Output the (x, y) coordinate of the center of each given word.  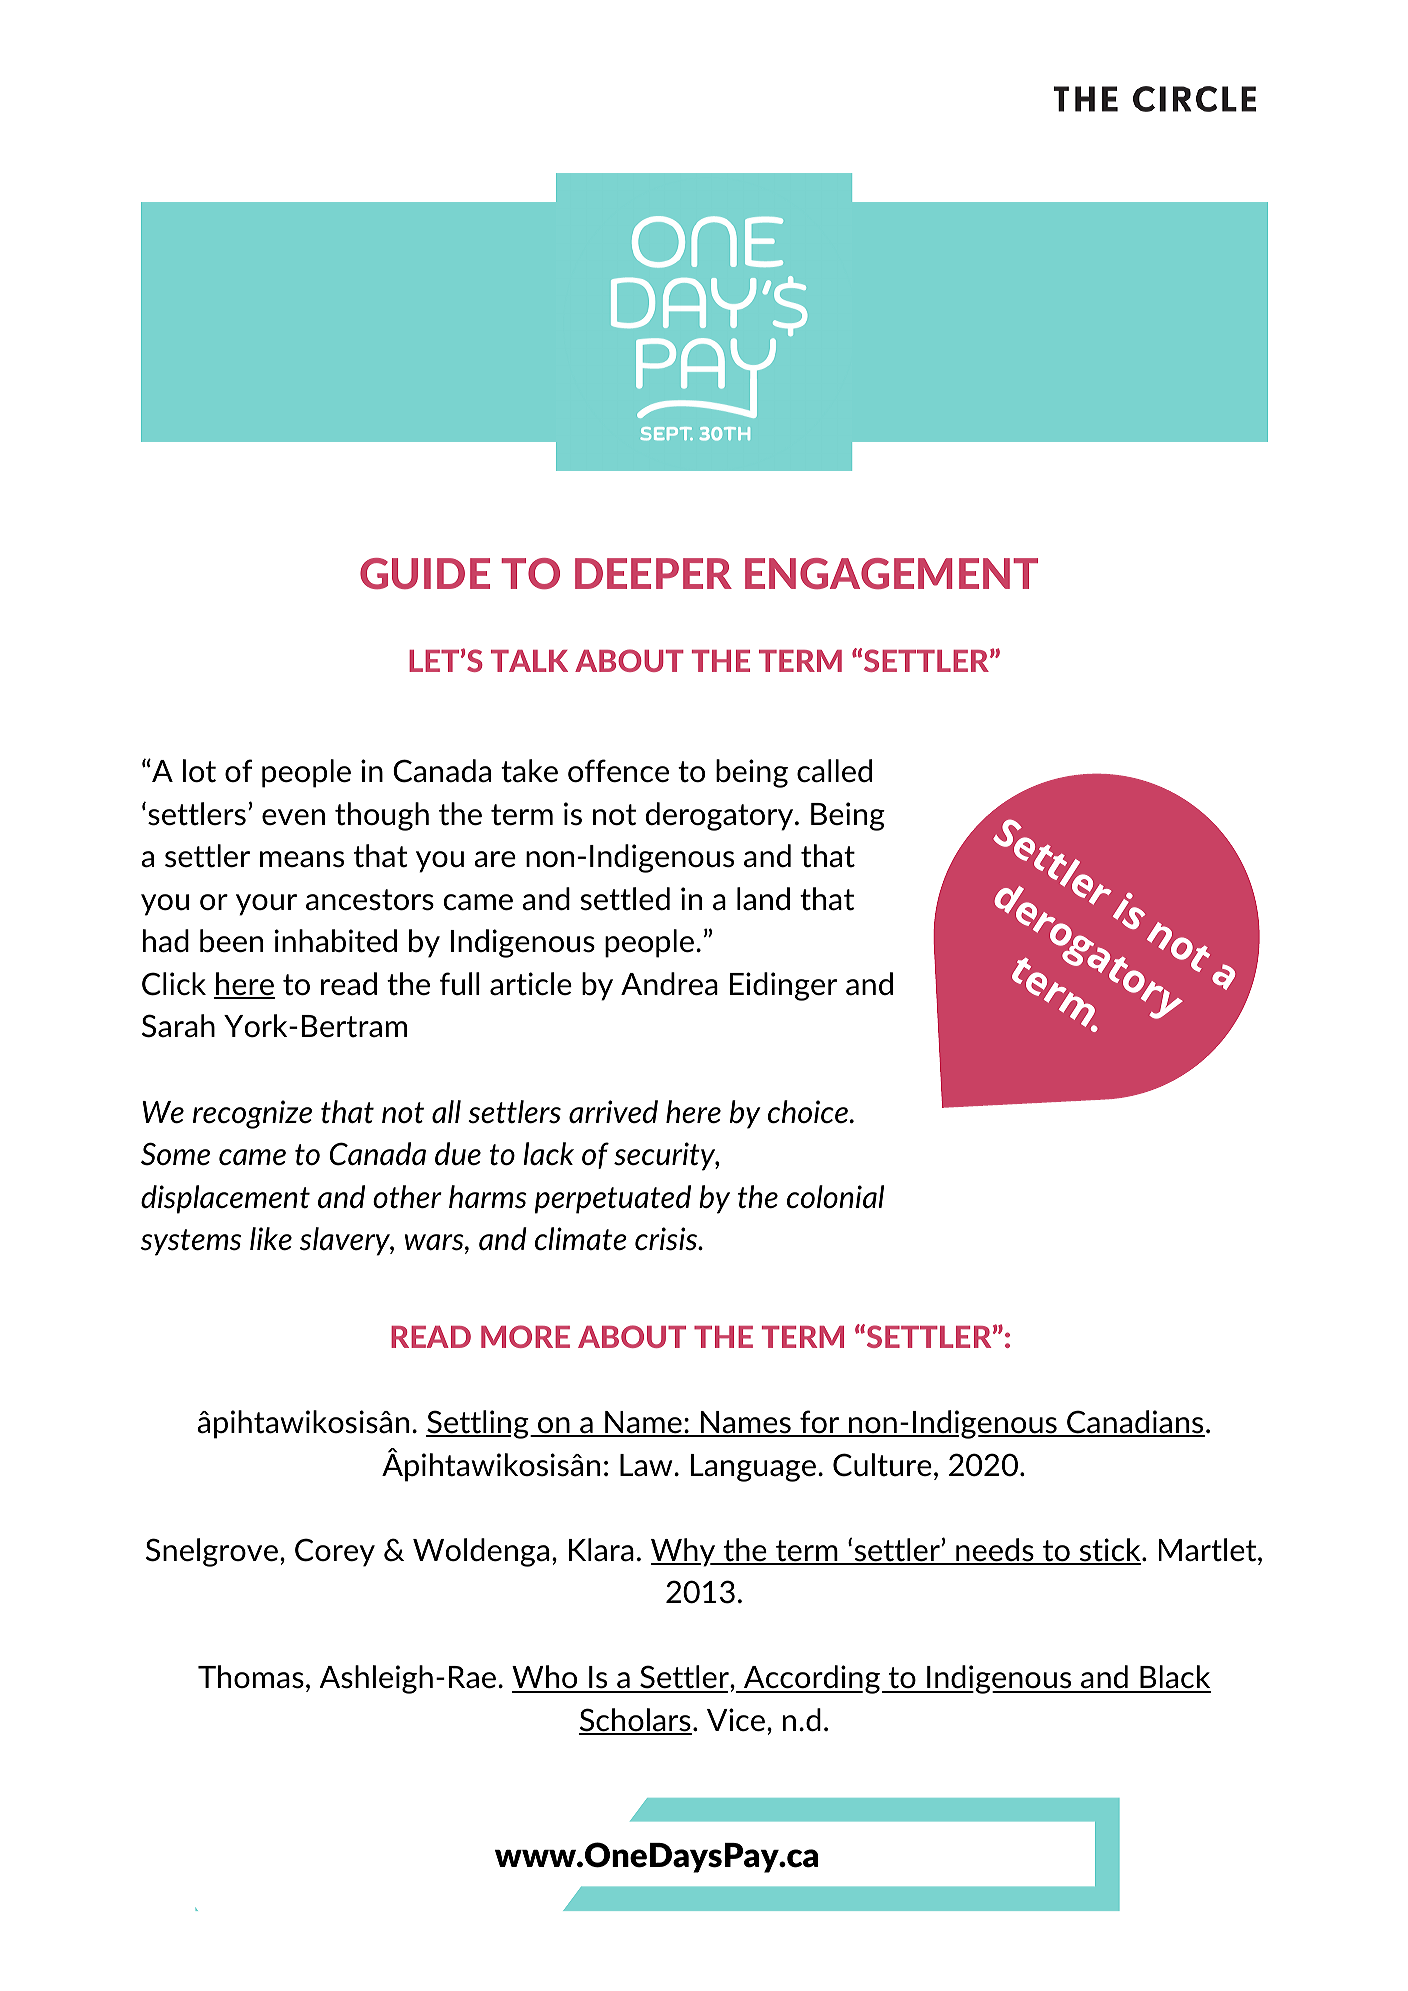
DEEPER (653, 573)
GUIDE (425, 573)
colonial (835, 1197)
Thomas (251, 1677)
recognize (252, 1114)
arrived (613, 1112)
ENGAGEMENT (891, 573)
